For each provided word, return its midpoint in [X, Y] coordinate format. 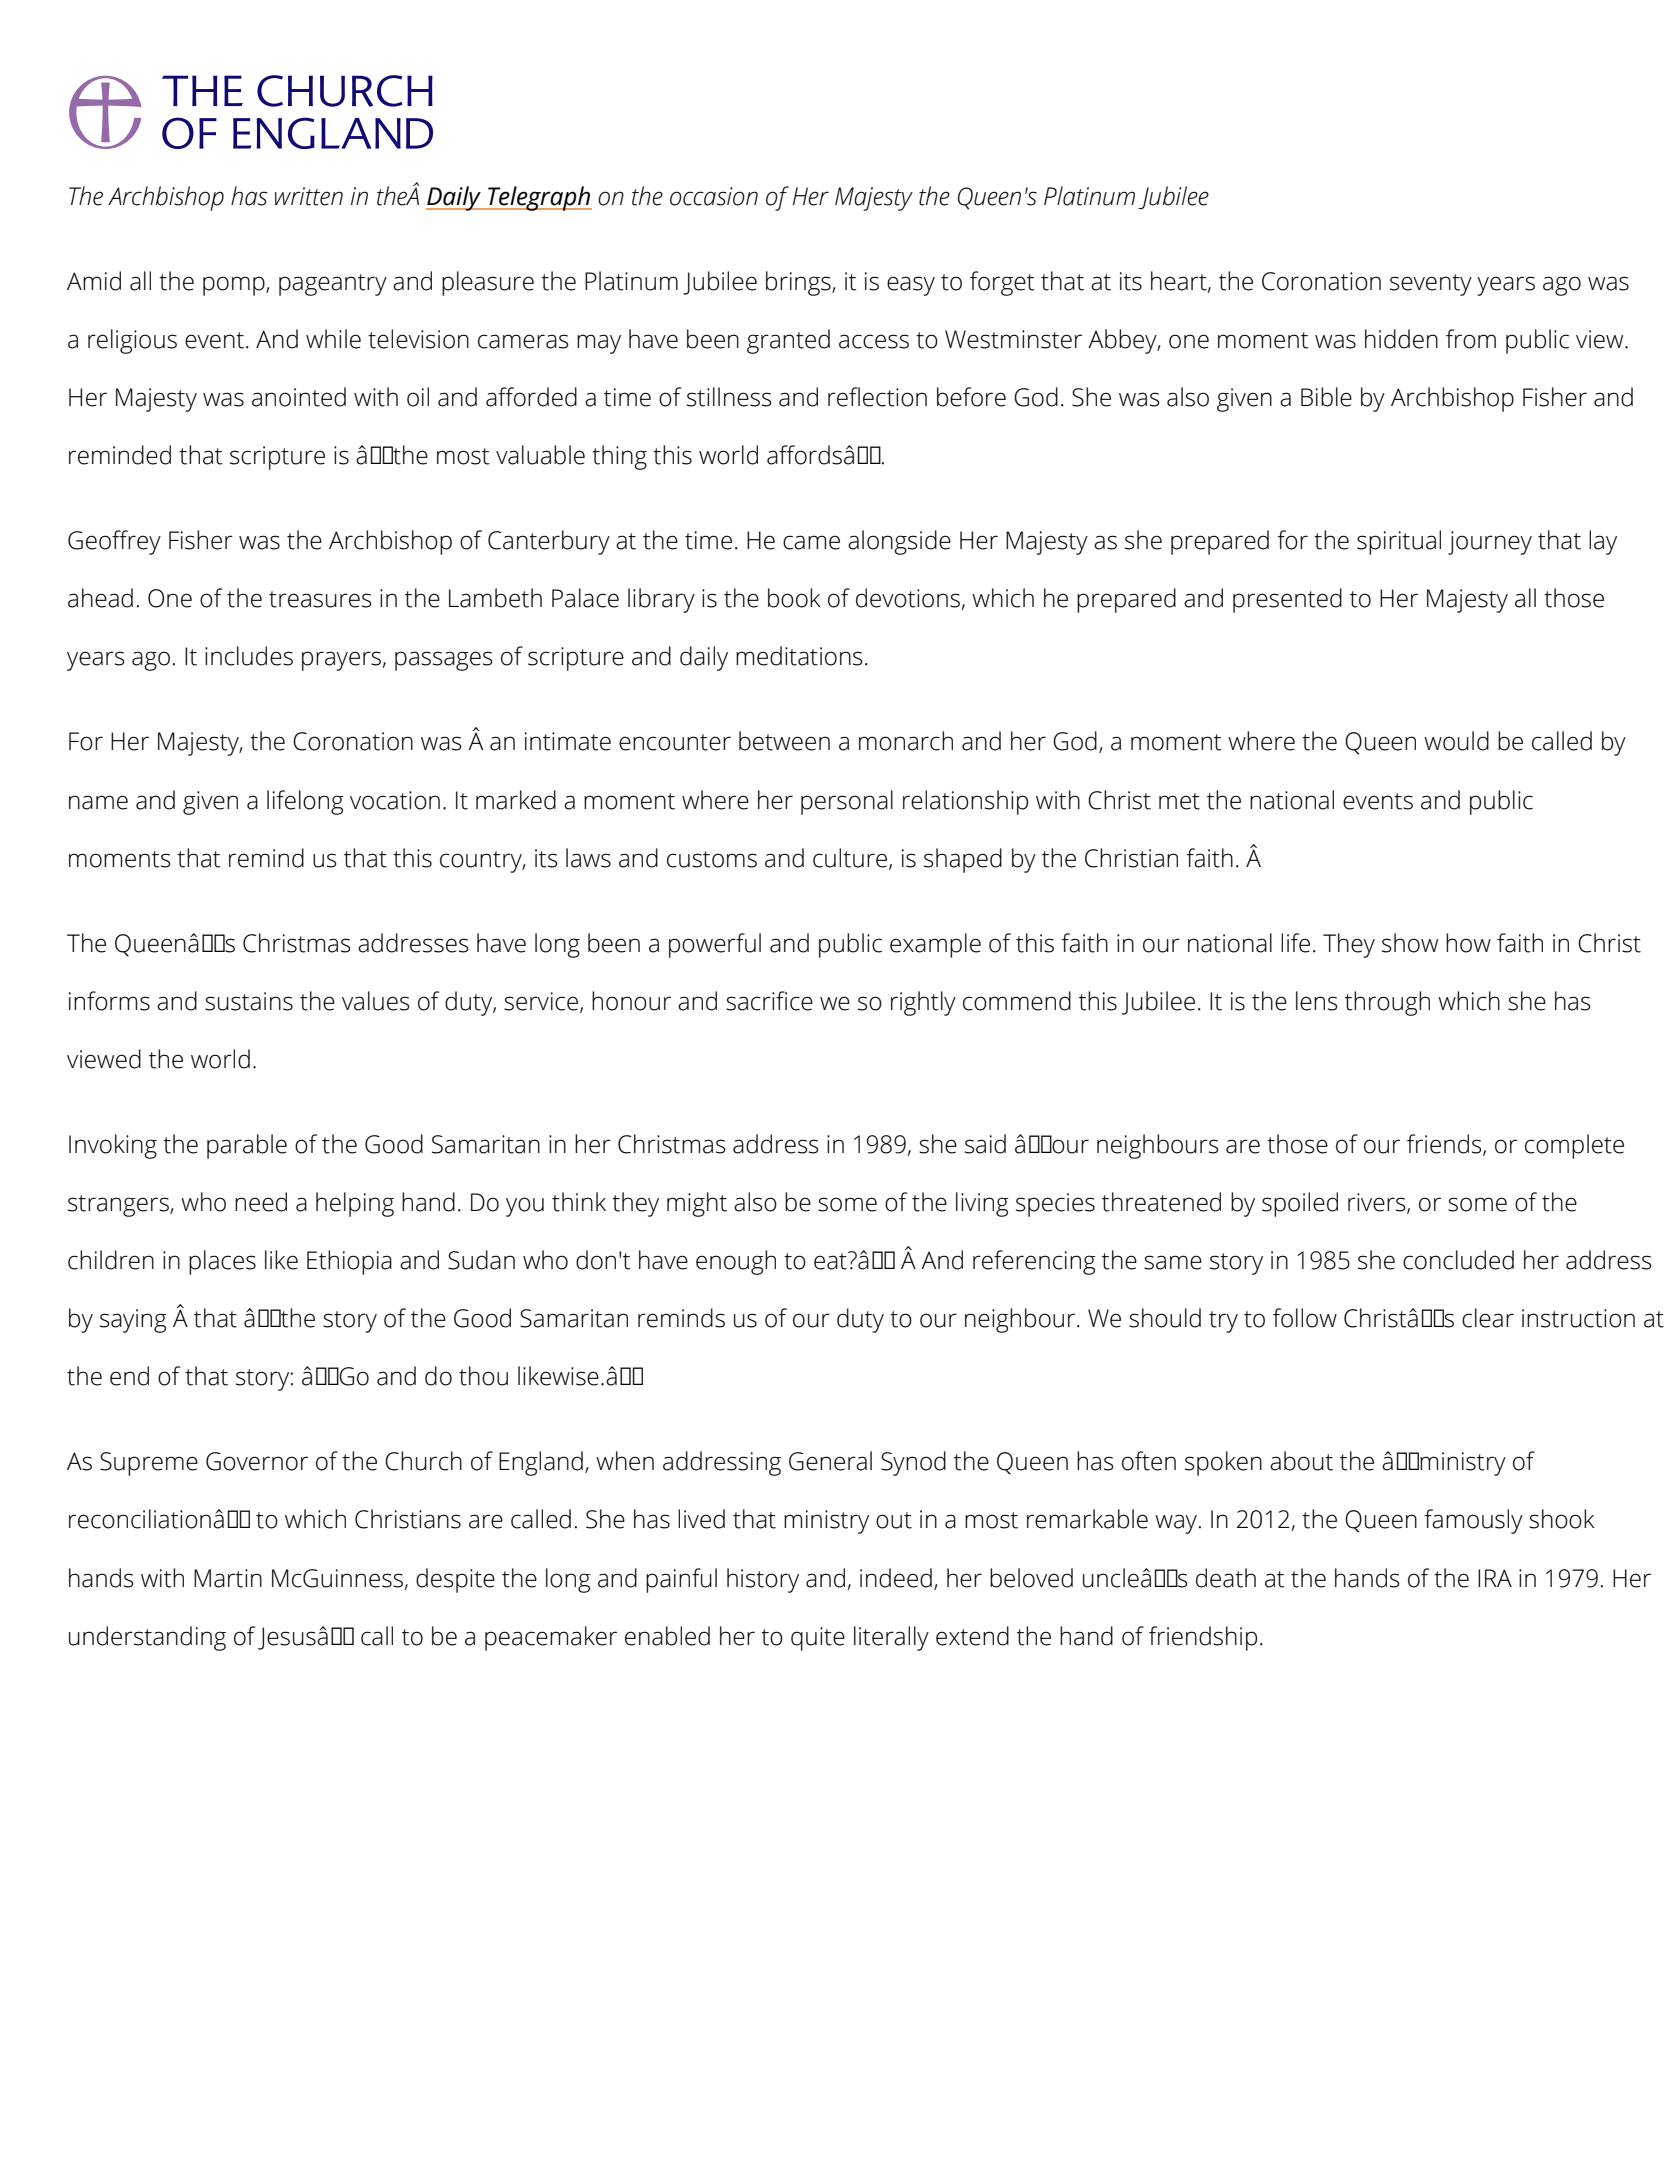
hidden [1401, 339]
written [309, 196]
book [794, 598]
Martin [228, 1578]
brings [799, 283]
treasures [320, 599]
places [222, 1262]
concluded [1458, 1260]
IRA [1495, 1578]
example [935, 945]
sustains [249, 1001]
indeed [896, 1578]
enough [736, 1262]
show [1410, 943]
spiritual [1399, 542]
